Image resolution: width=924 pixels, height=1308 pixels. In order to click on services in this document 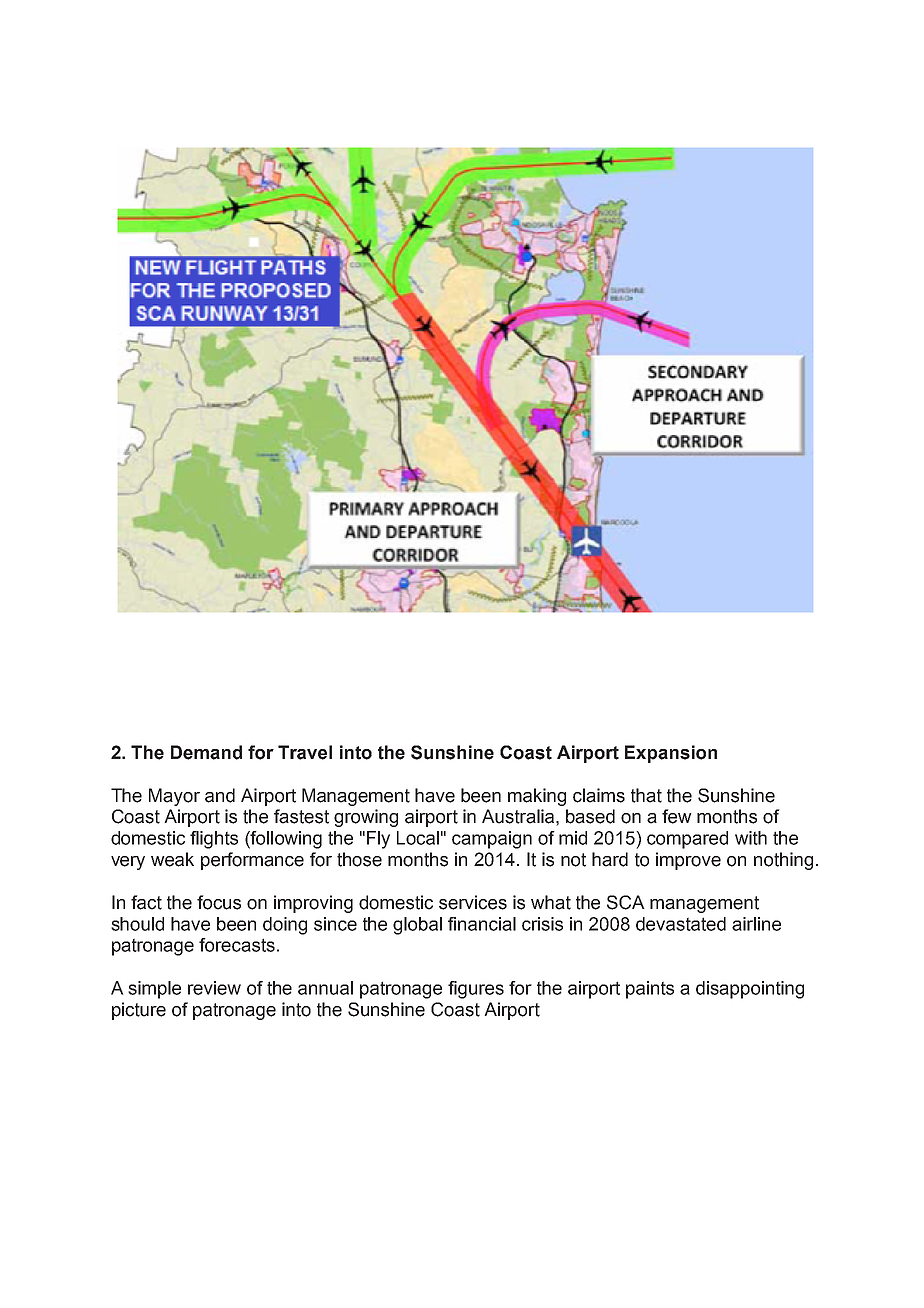, I will do `click(473, 902)`.
